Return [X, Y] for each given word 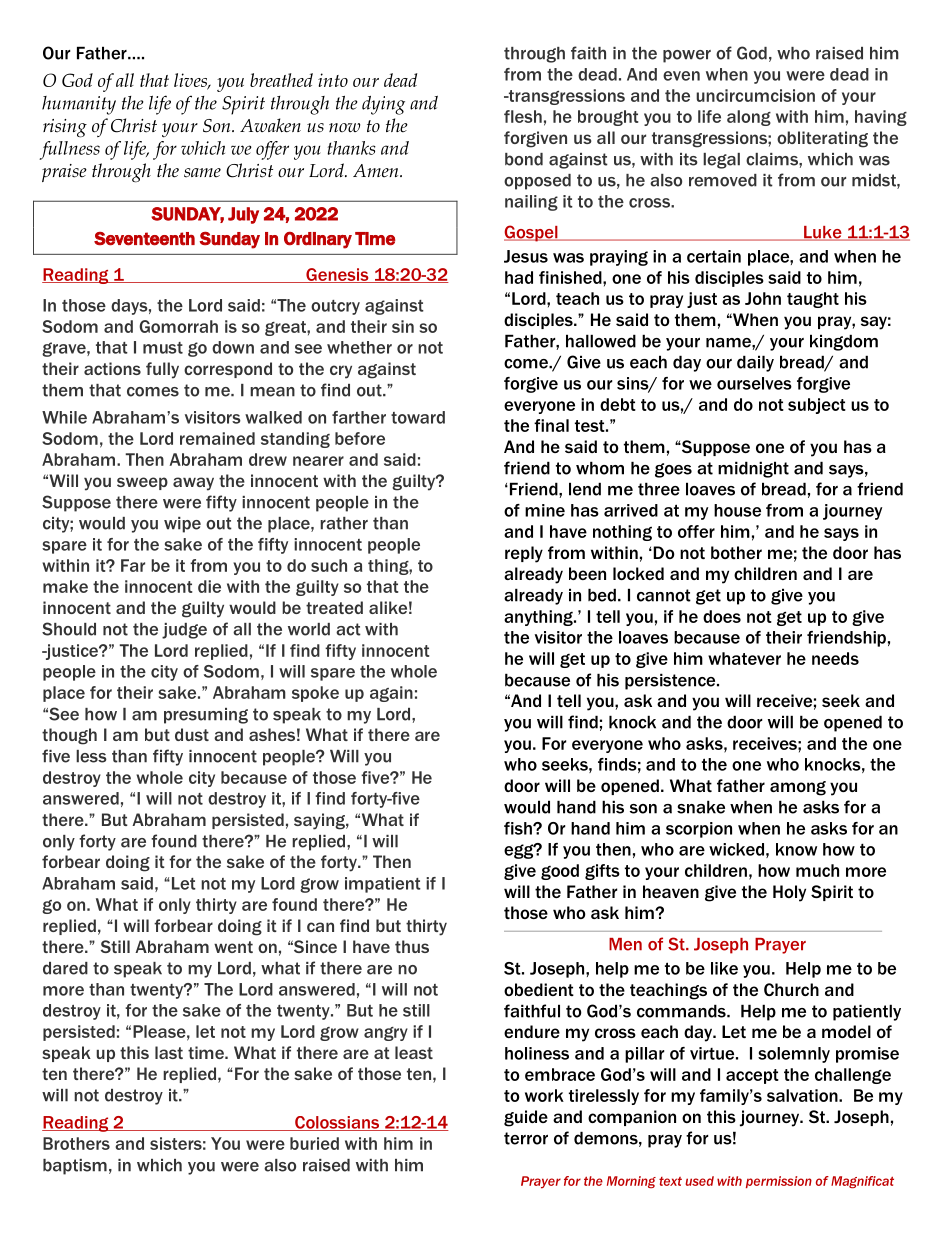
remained [217, 438]
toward [418, 417]
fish [519, 828]
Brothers [76, 1143]
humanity [79, 105]
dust [192, 734]
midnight [753, 469]
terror [526, 1138]
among [798, 788]
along [749, 118]
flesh [523, 116]
